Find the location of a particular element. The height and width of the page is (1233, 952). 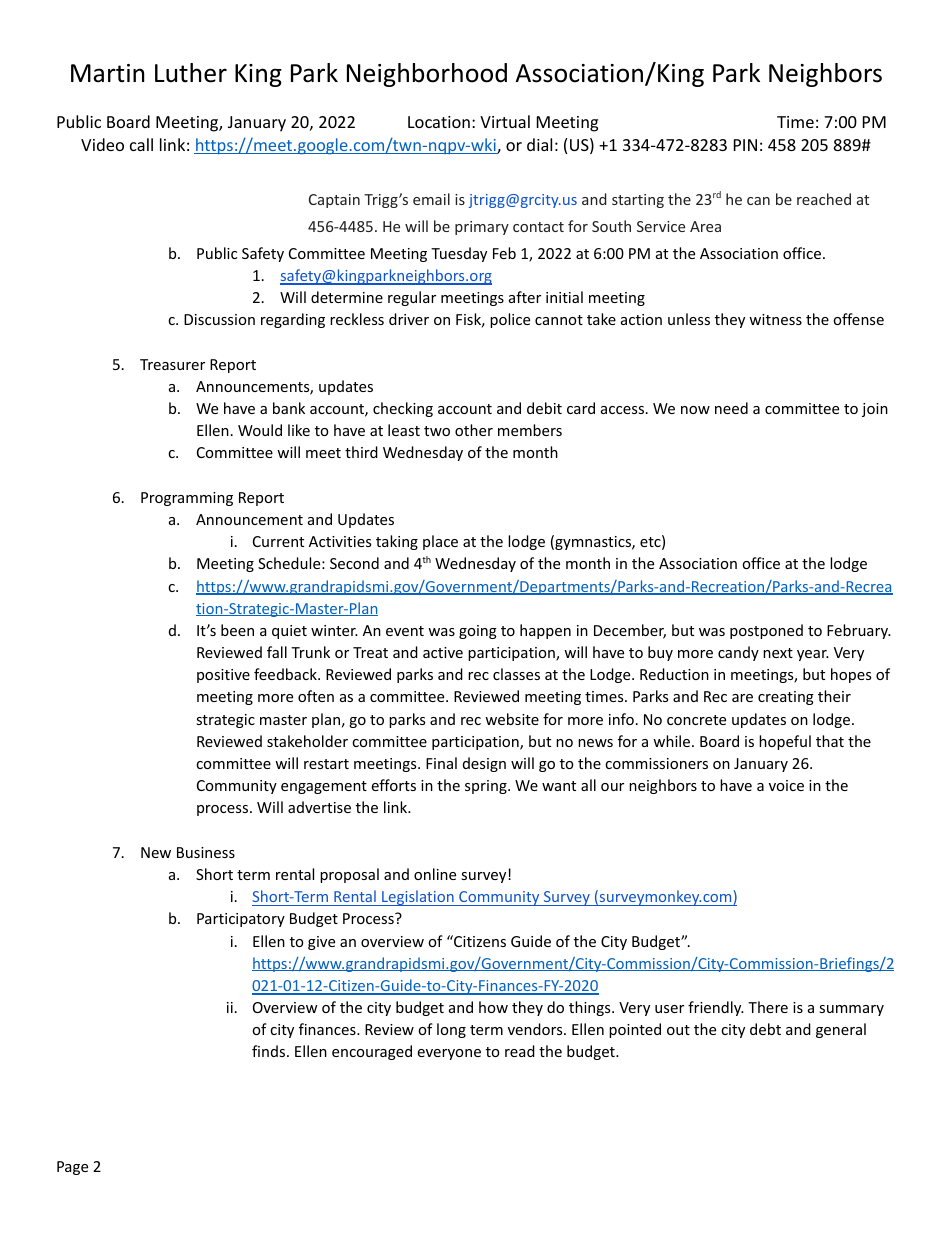

Virtual is located at coordinates (505, 121).
